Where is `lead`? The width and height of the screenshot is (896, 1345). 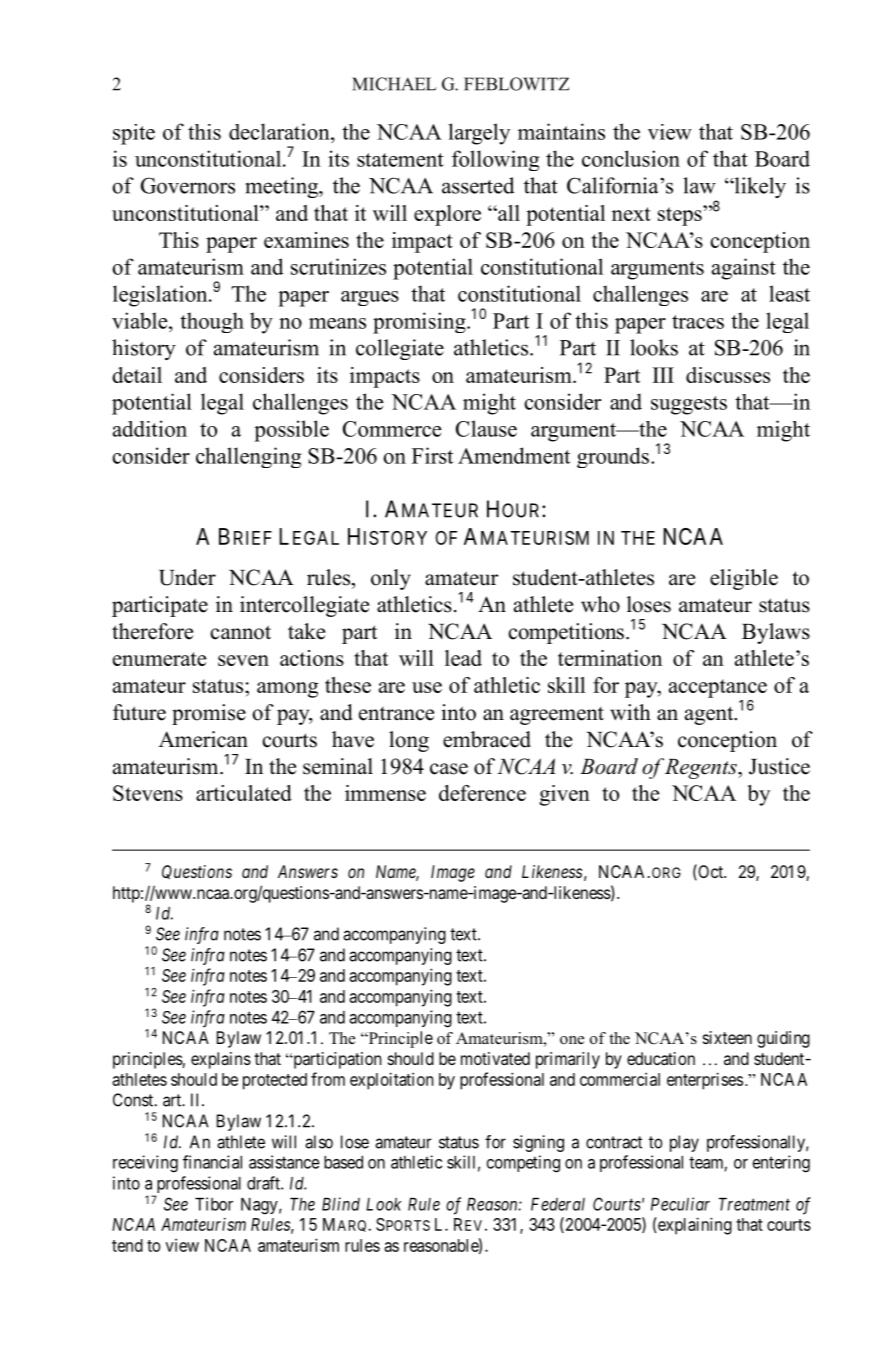 lead is located at coordinates (463, 658).
